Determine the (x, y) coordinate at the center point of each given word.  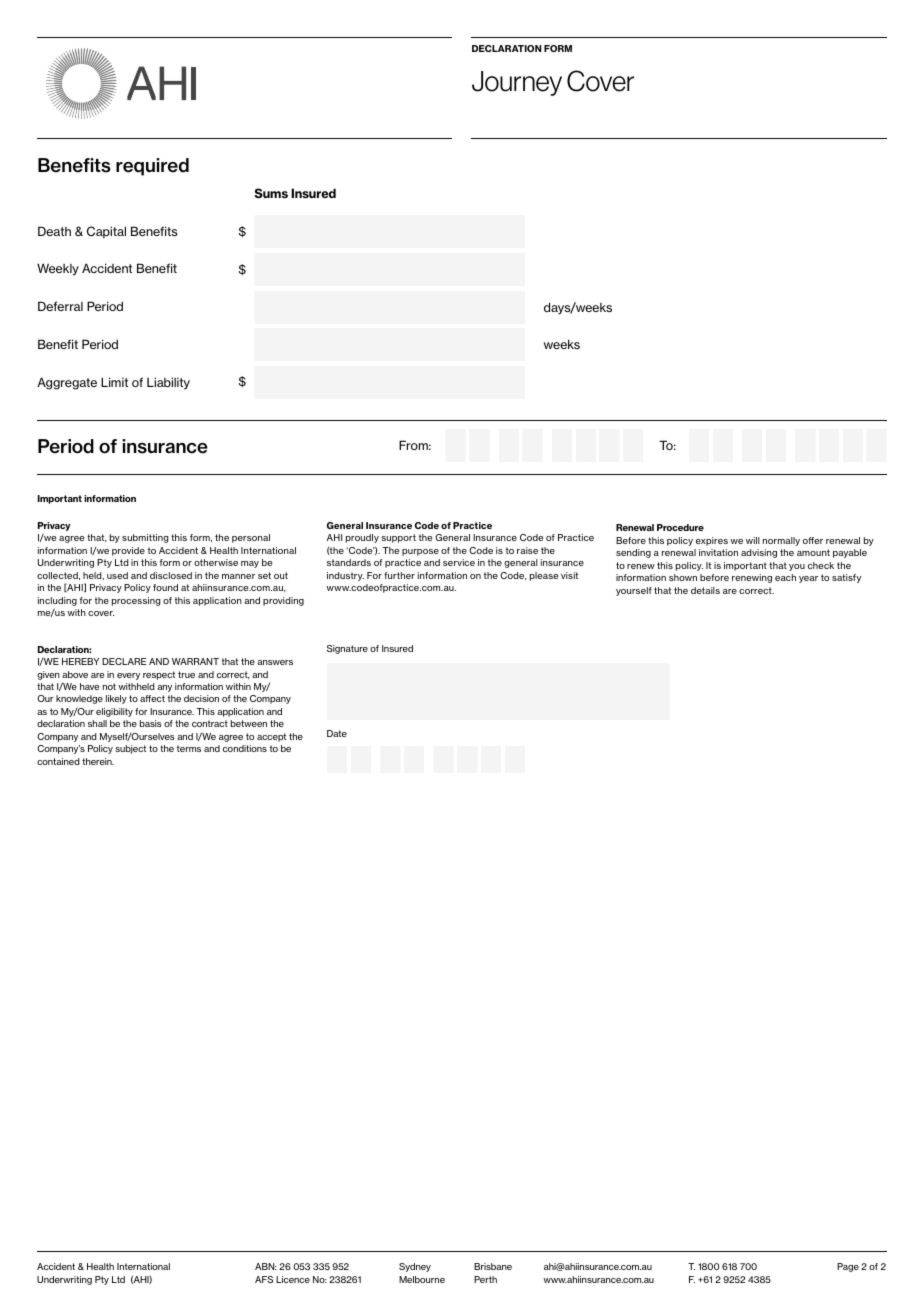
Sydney (415, 1267)
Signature (347, 649)
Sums (271, 193)
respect (159, 675)
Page (848, 1267)
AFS (264, 1279)
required (152, 167)
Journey (517, 83)
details (705, 590)
